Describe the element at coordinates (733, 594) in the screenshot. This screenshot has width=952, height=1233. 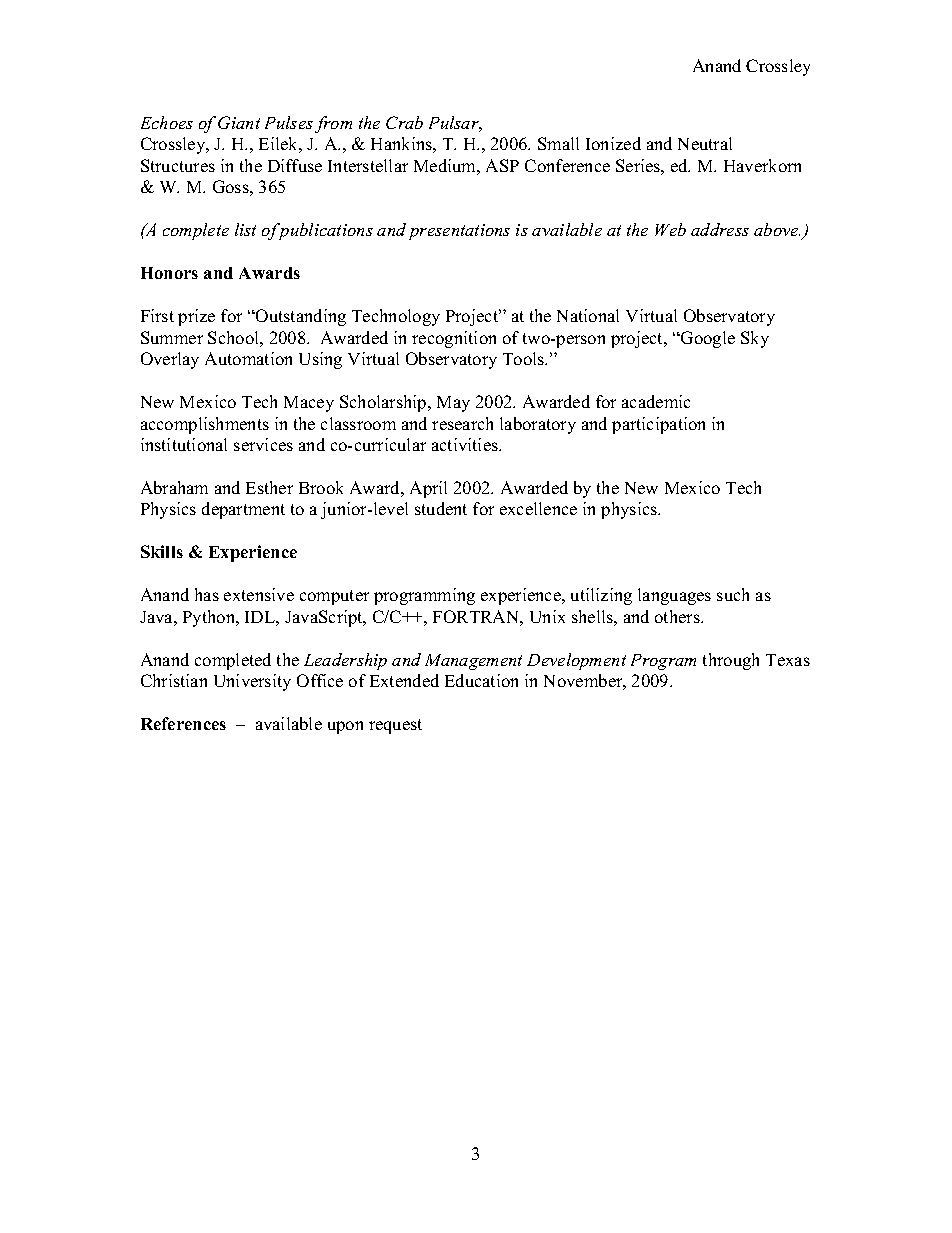
I see `such` at that location.
